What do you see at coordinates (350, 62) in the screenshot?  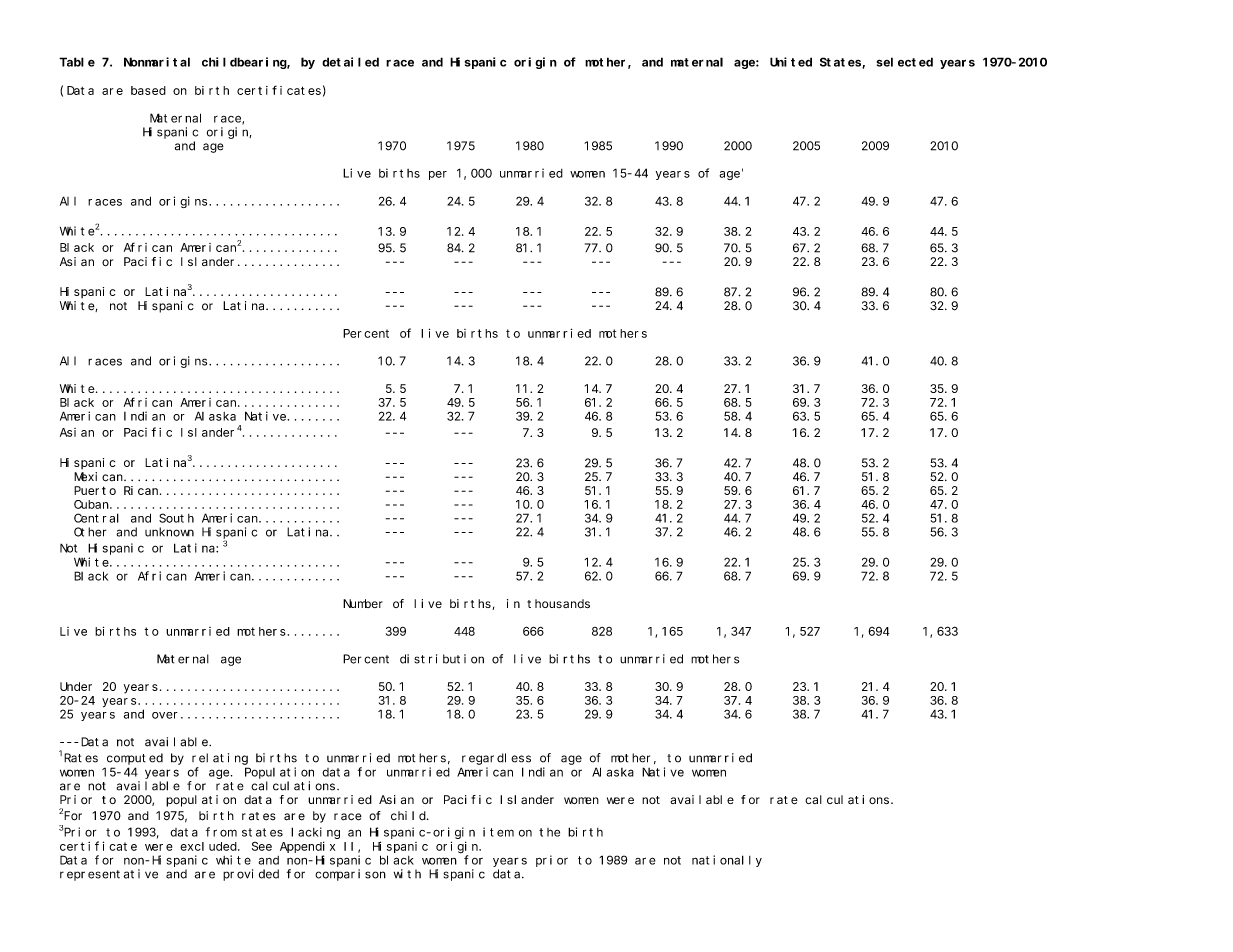 I see `detailed` at bounding box center [350, 62].
